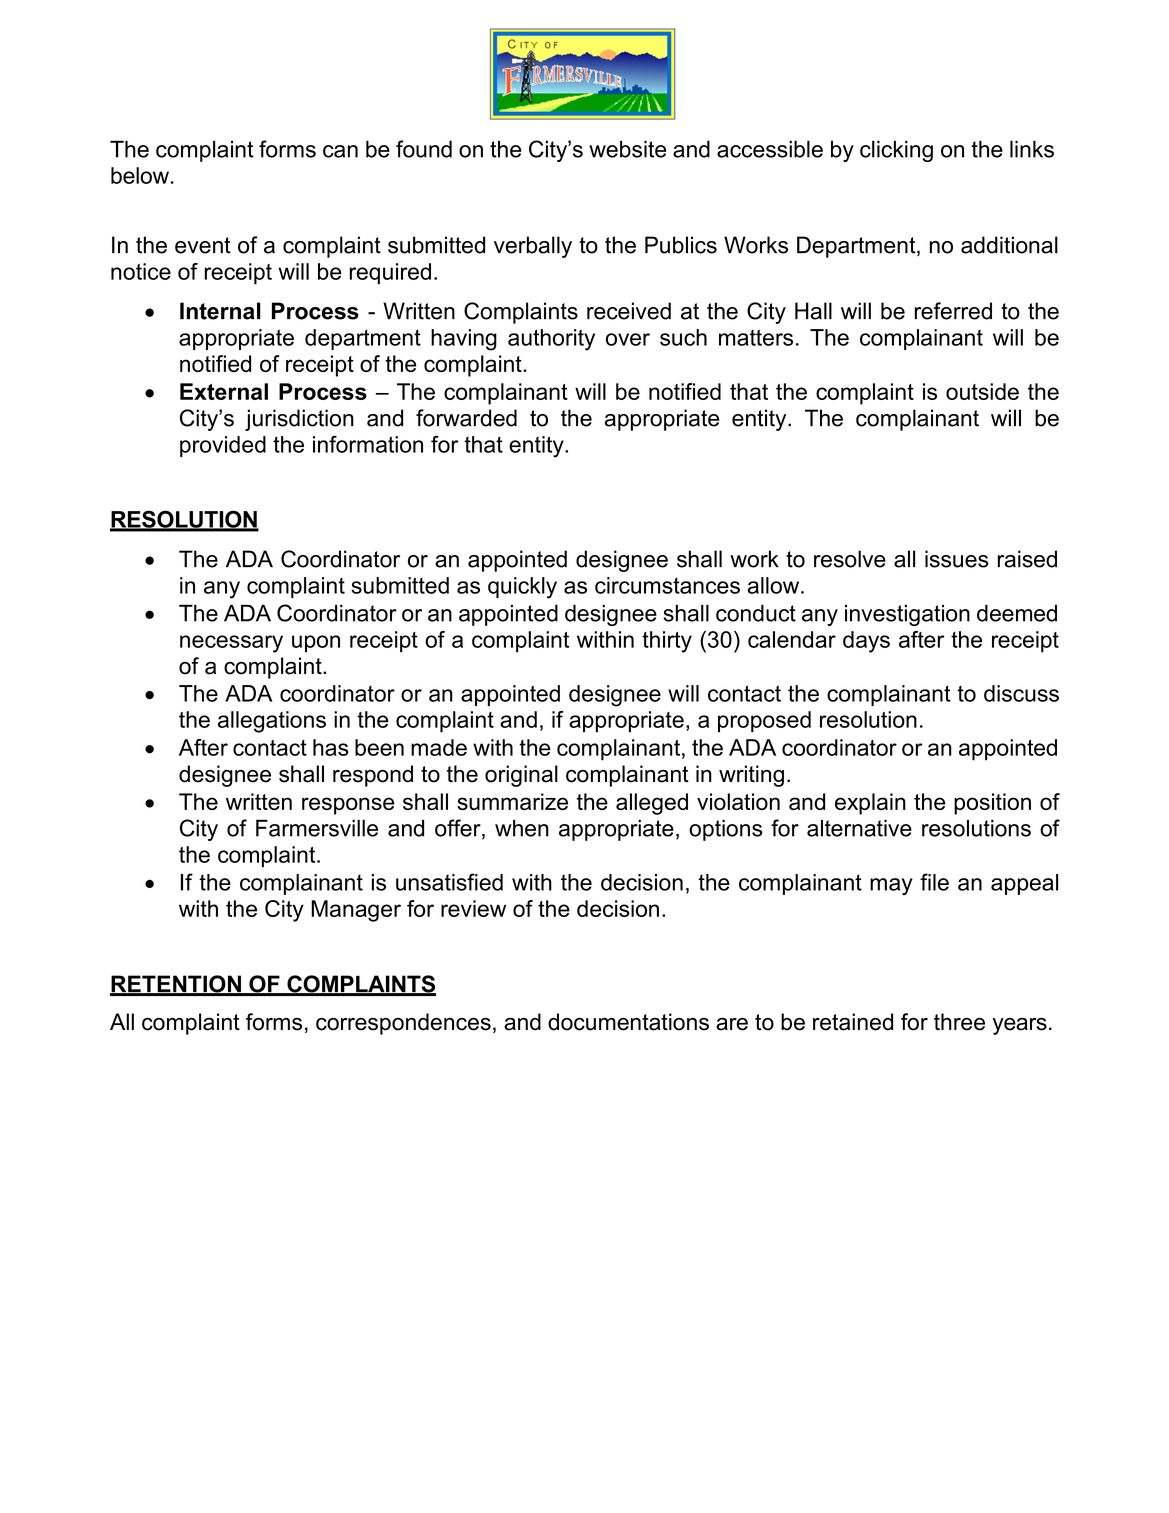  I want to click on necessary, so click(231, 644).
